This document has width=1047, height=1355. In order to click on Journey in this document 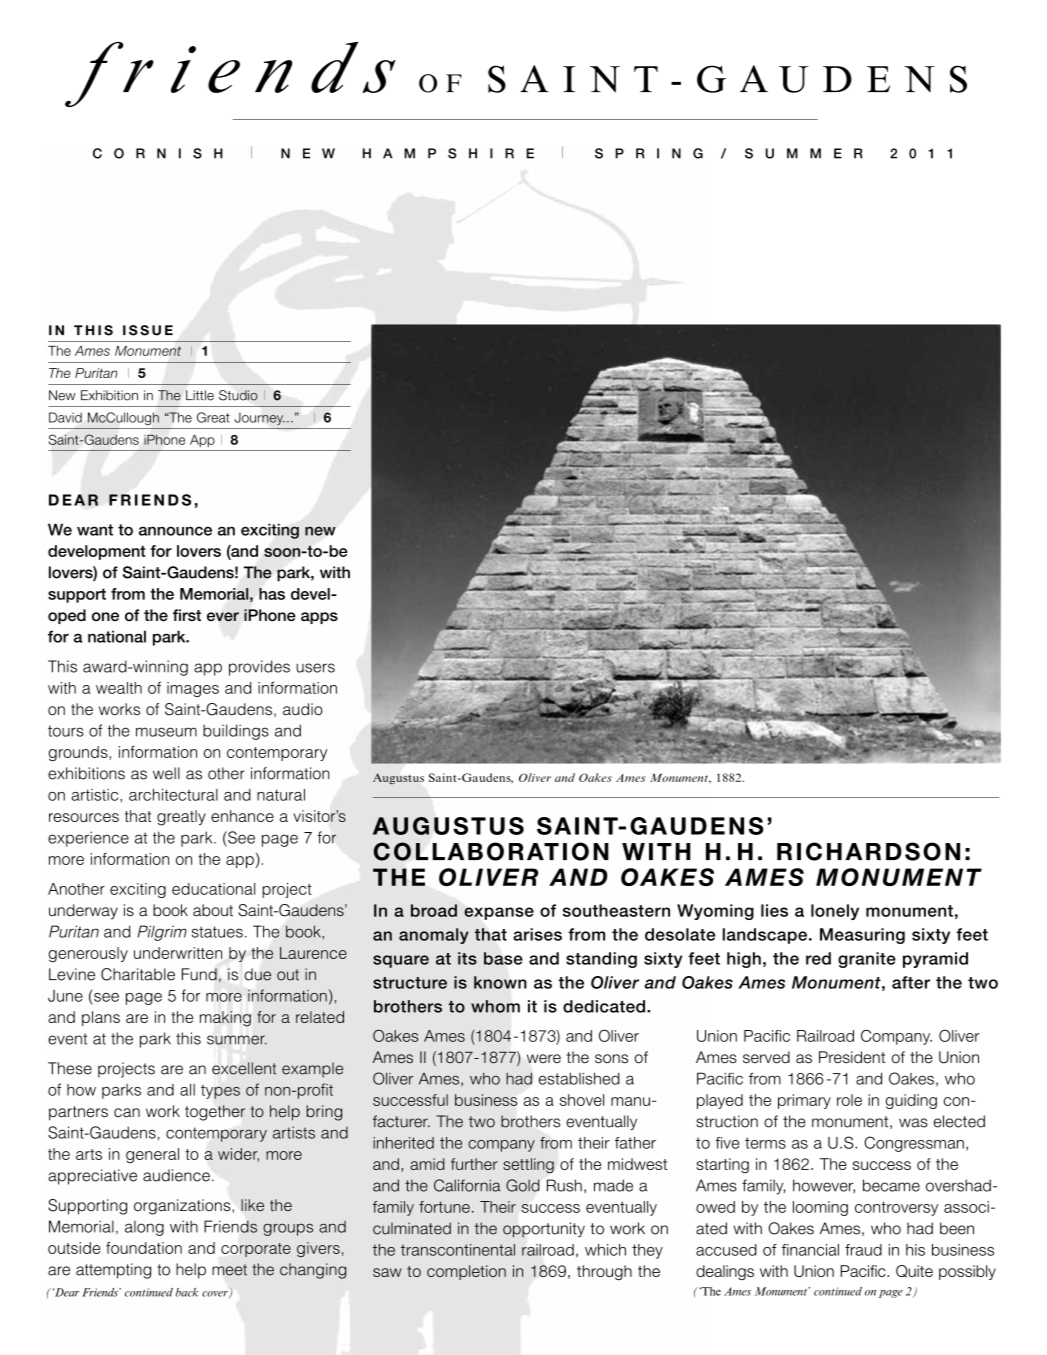, I will do `click(260, 419)`.
